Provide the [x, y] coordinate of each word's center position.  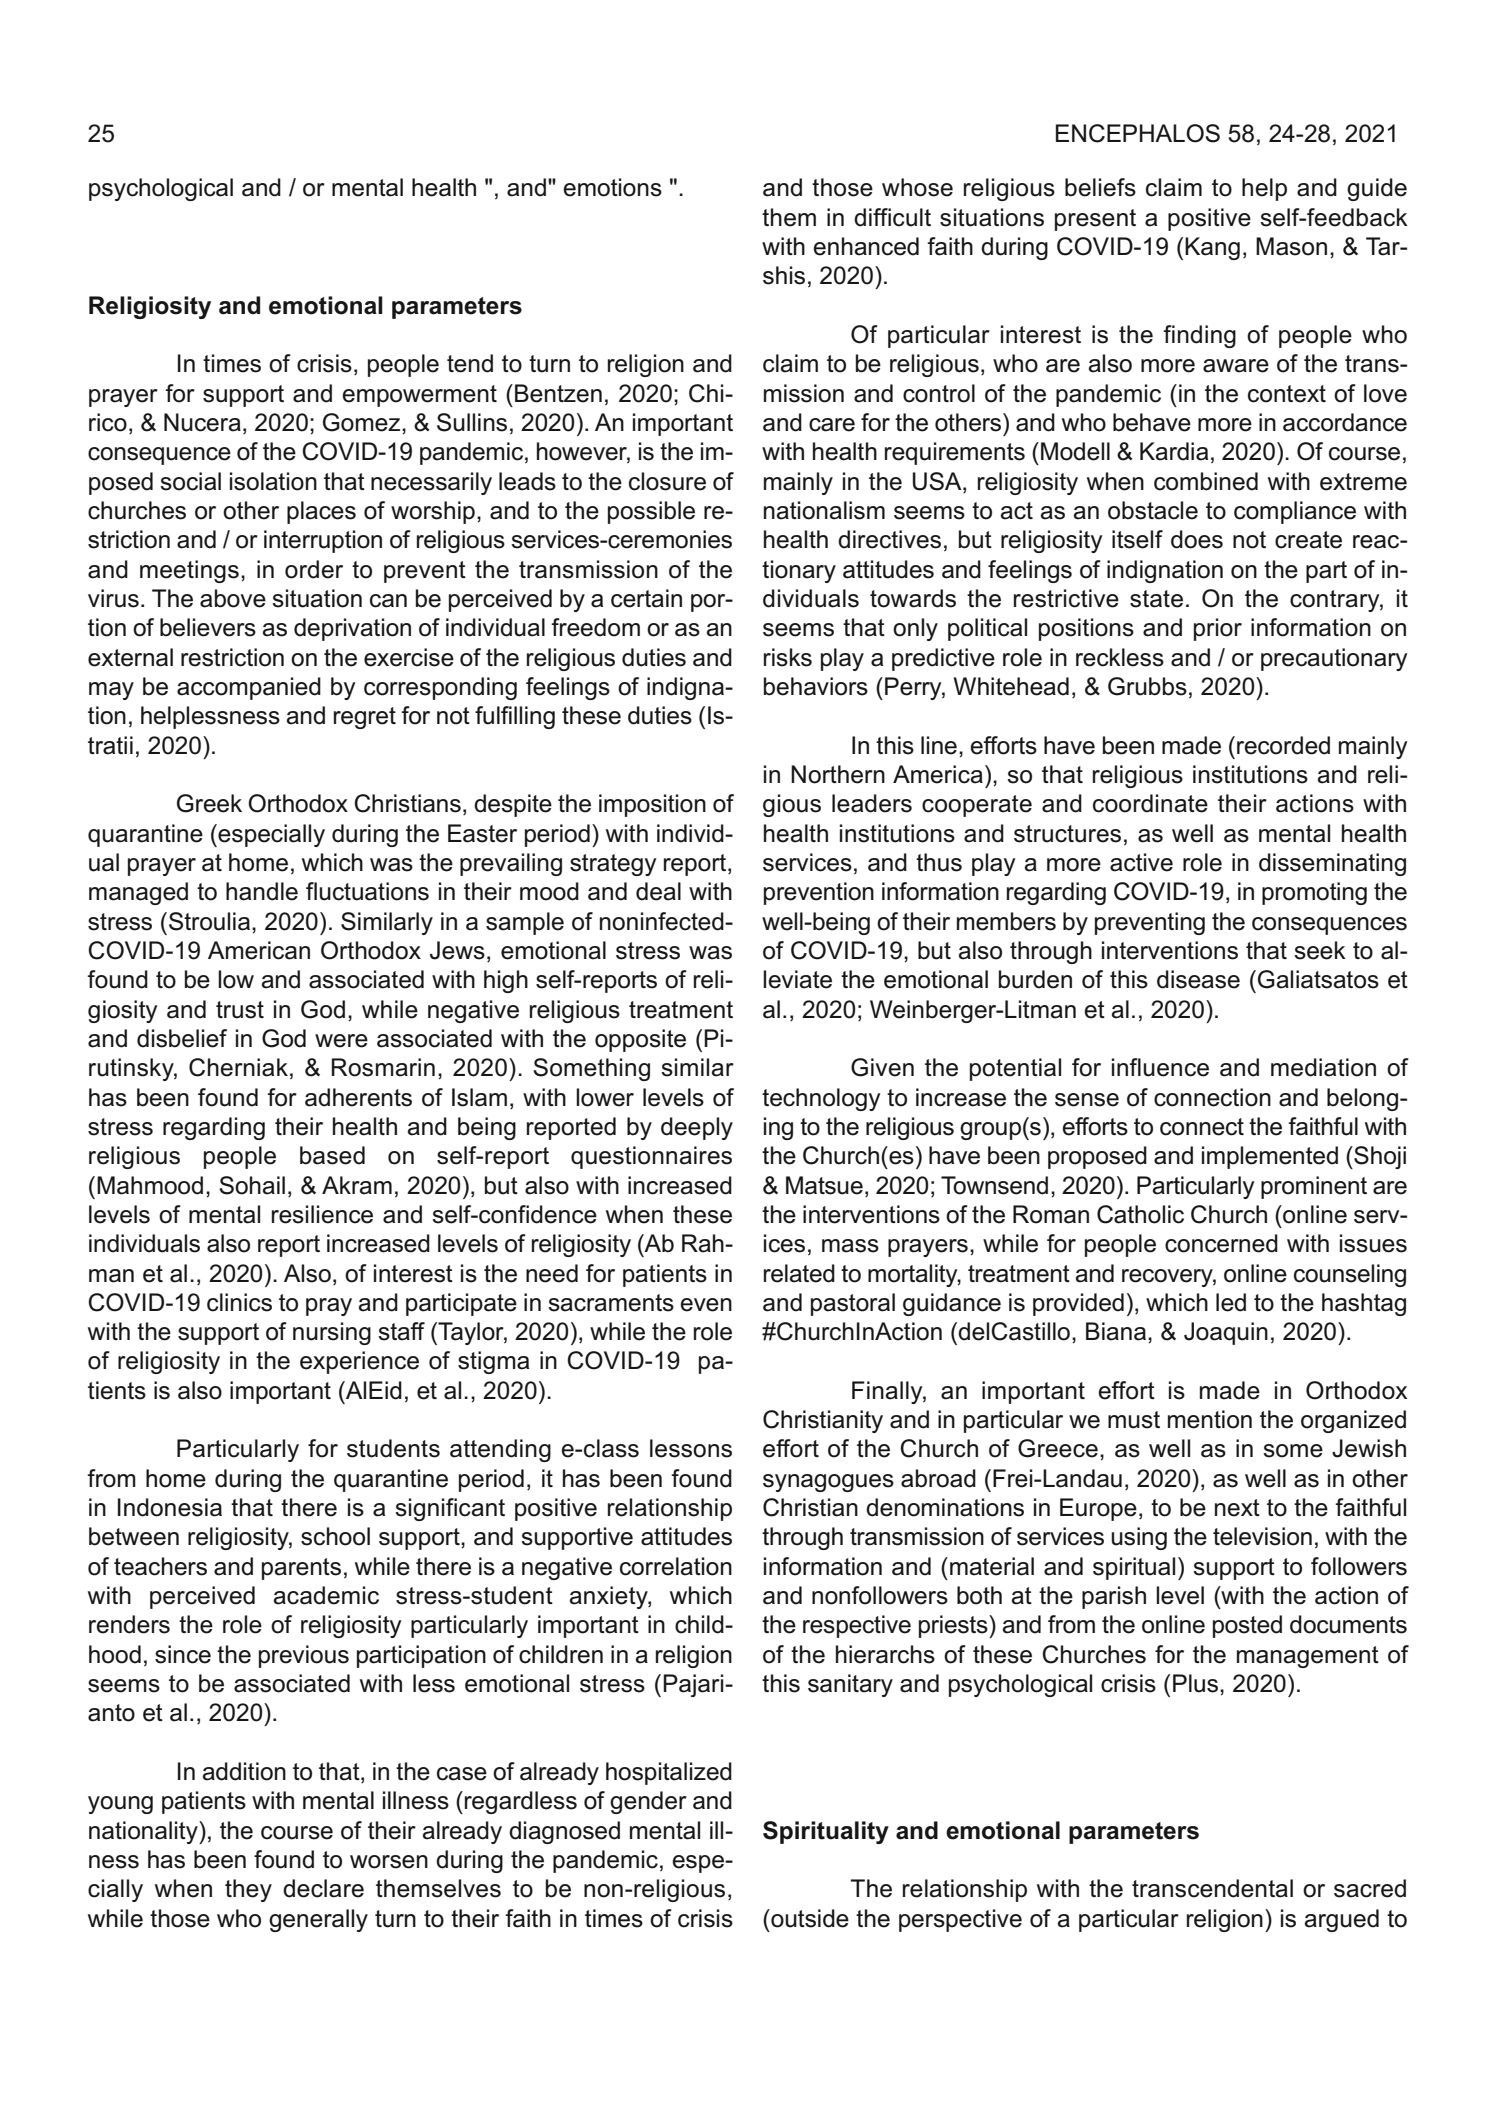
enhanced [866, 246]
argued [1342, 1920]
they [248, 1890]
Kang [1212, 248]
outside [809, 1918]
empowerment [419, 396]
